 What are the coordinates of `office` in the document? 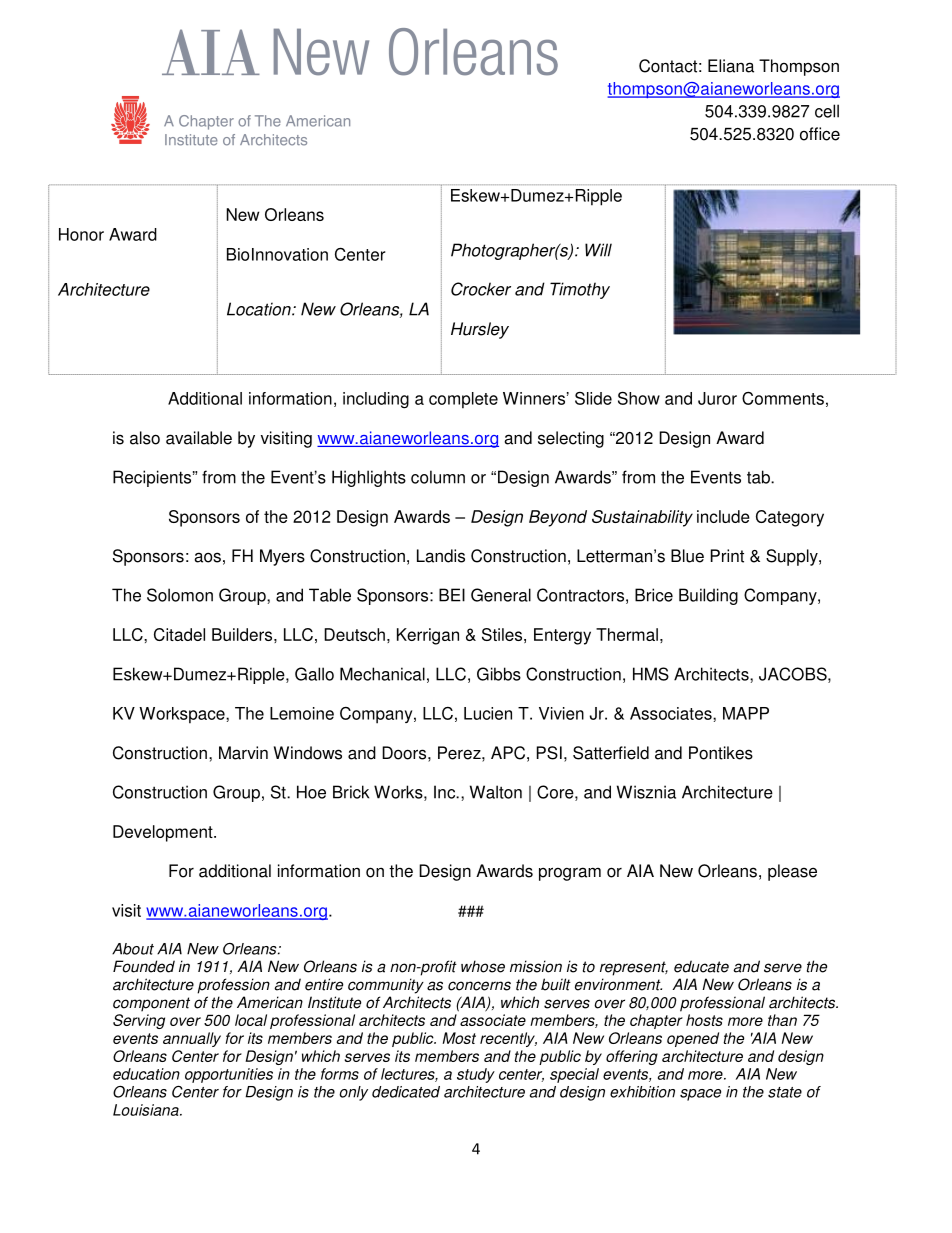 It's located at (820, 134).
